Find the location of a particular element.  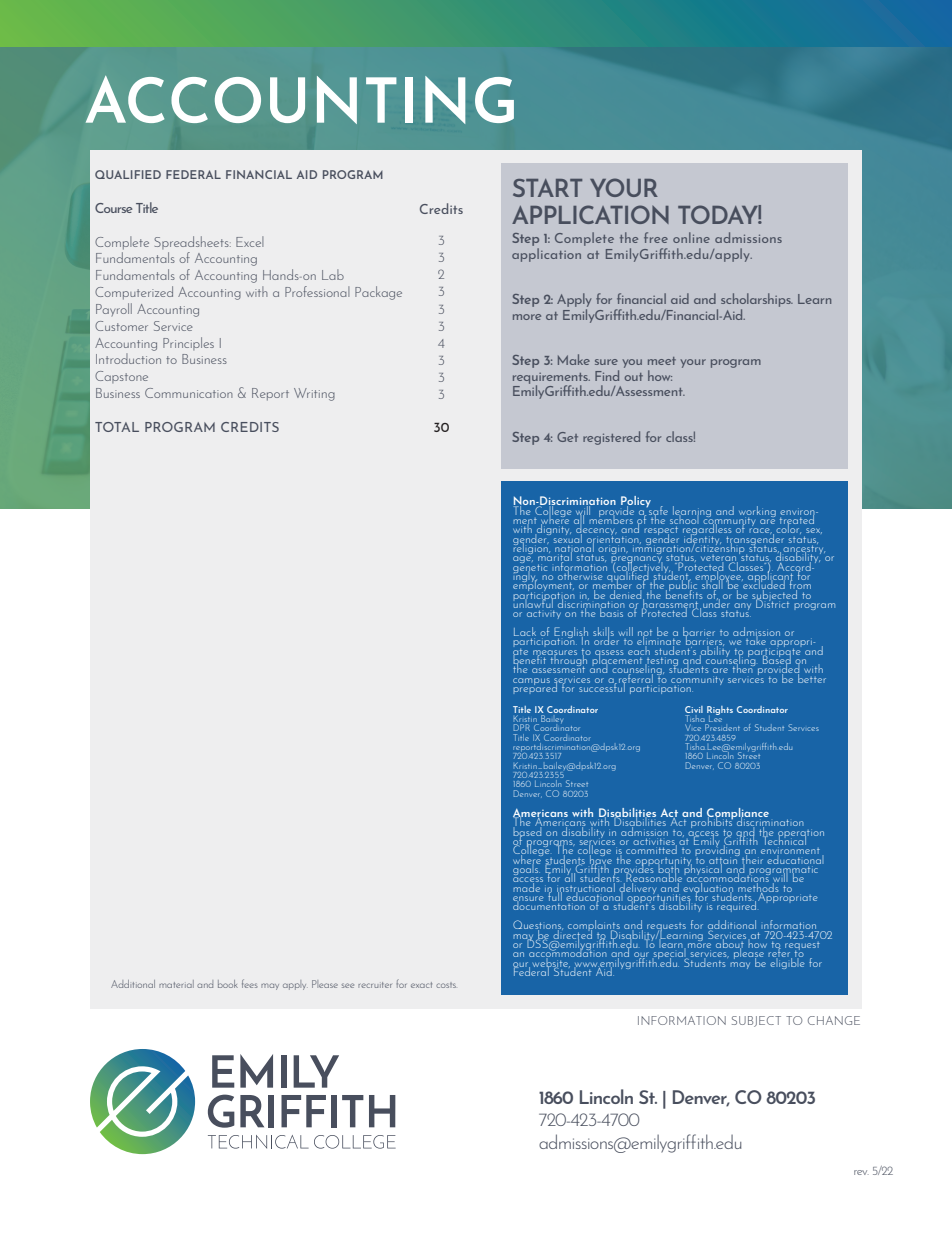

fees is located at coordinates (250, 983).
